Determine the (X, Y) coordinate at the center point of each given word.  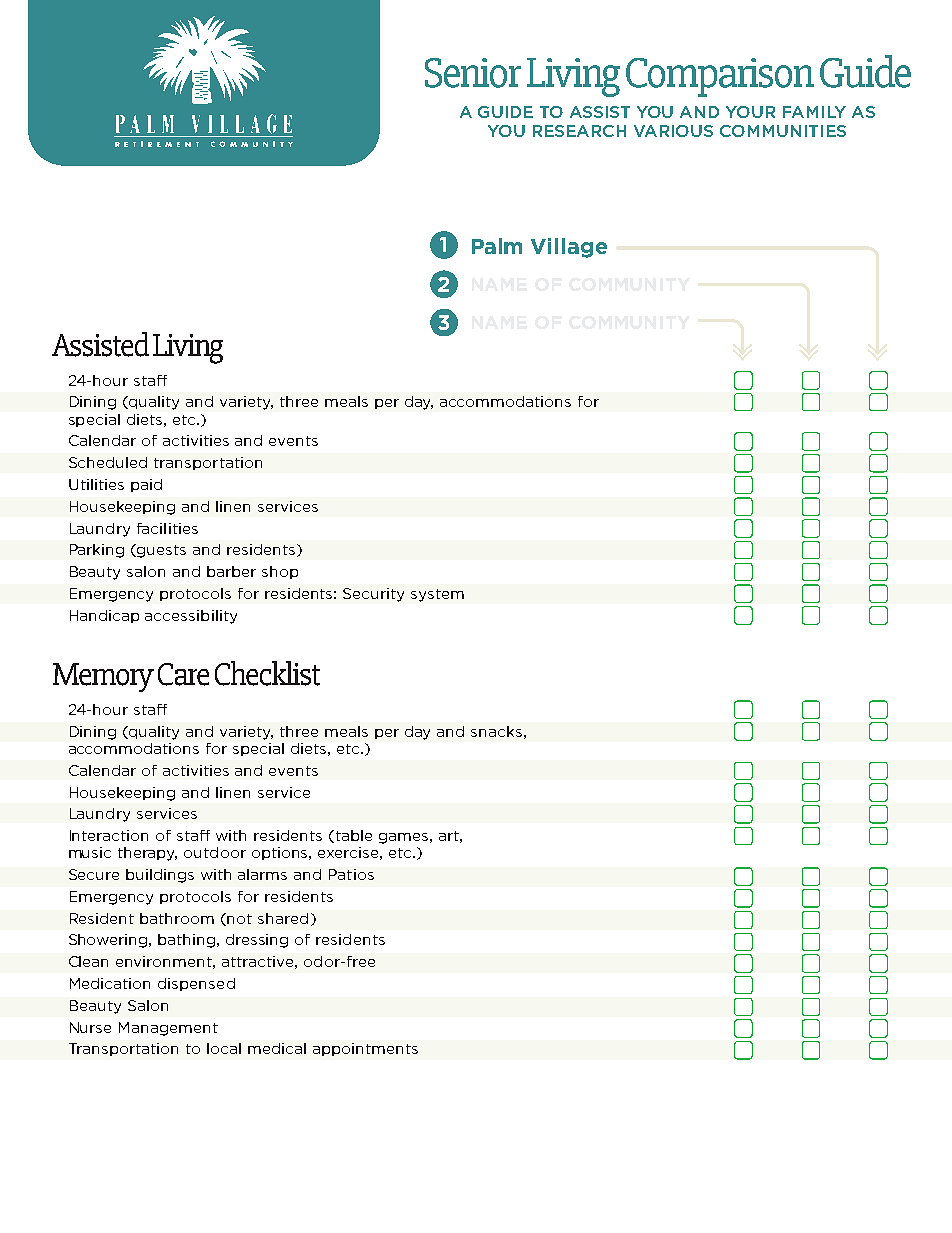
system (437, 595)
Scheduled (108, 462)
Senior (473, 73)
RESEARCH (579, 131)
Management (168, 1029)
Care (183, 674)
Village (569, 248)
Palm (497, 246)
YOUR (750, 112)
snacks (496, 731)
